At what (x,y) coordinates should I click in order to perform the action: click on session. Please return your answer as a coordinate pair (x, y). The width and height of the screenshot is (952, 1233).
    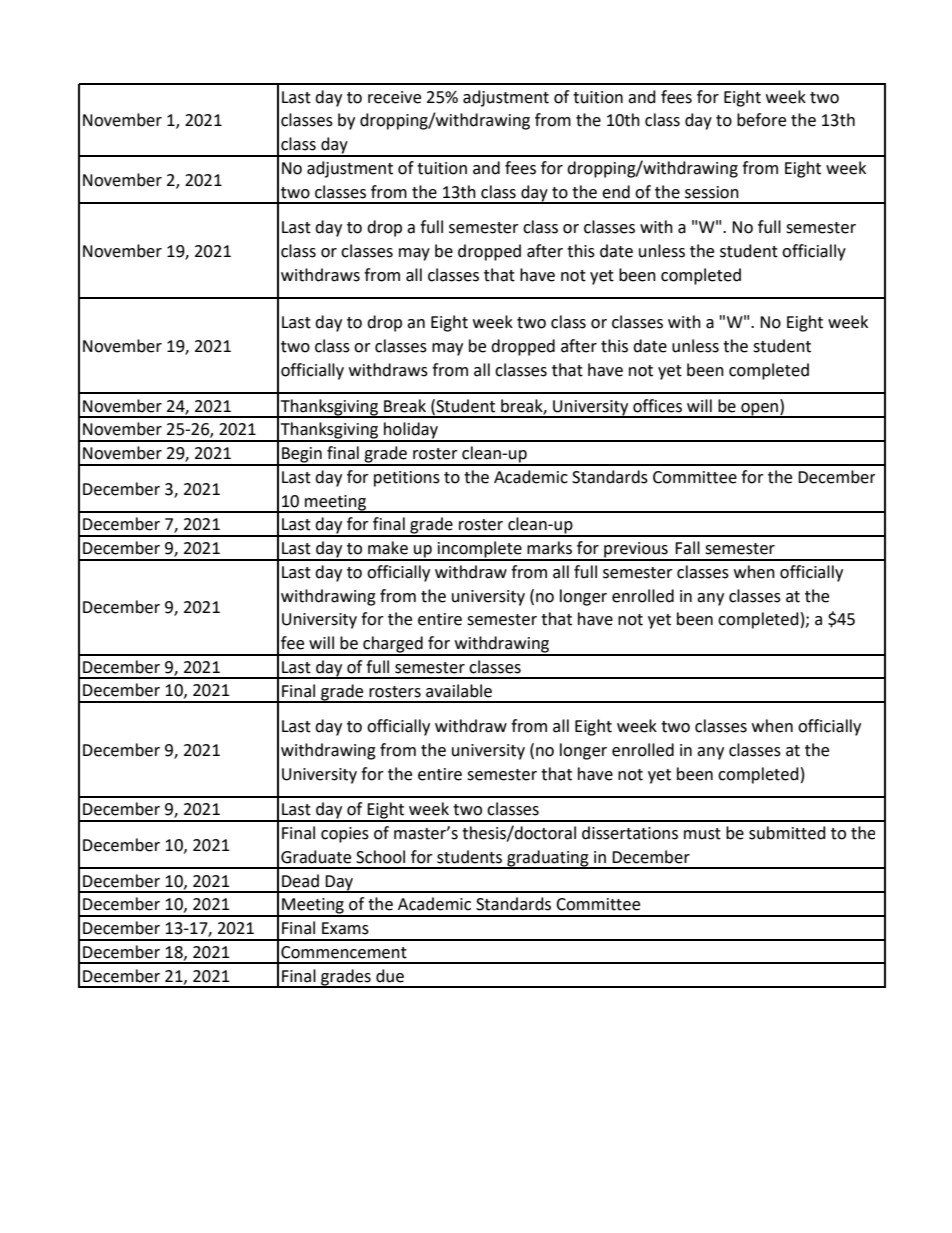
    Looking at the image, I should click on (712, 192).
